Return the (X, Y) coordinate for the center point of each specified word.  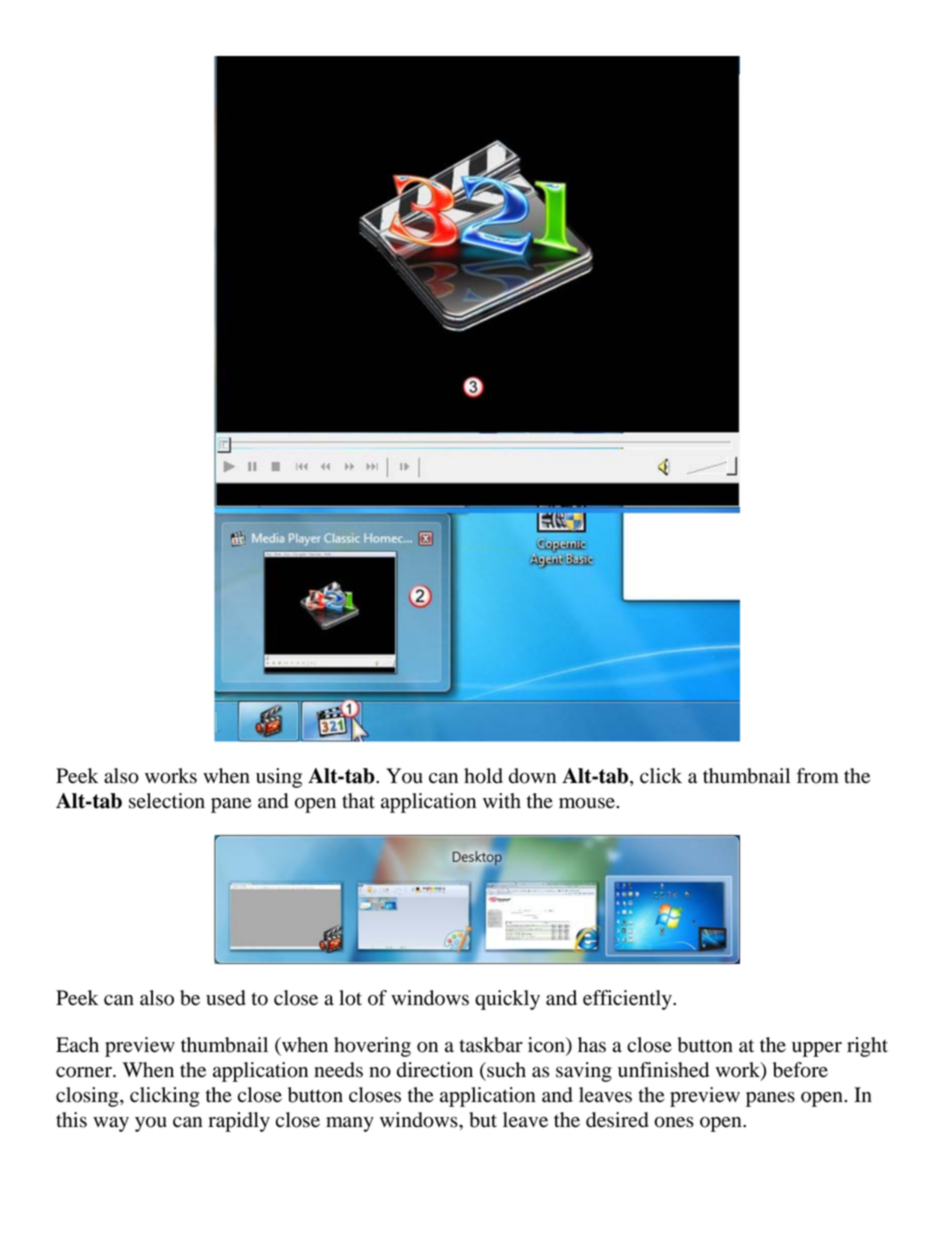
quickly (507, 1000)
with (502, 801)
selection (167, 801)
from (818, 776)
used (226, 998)
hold (483, 776)
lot (350, 998)
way (111, 1124)
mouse (588, 803)
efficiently (628, 1000)
